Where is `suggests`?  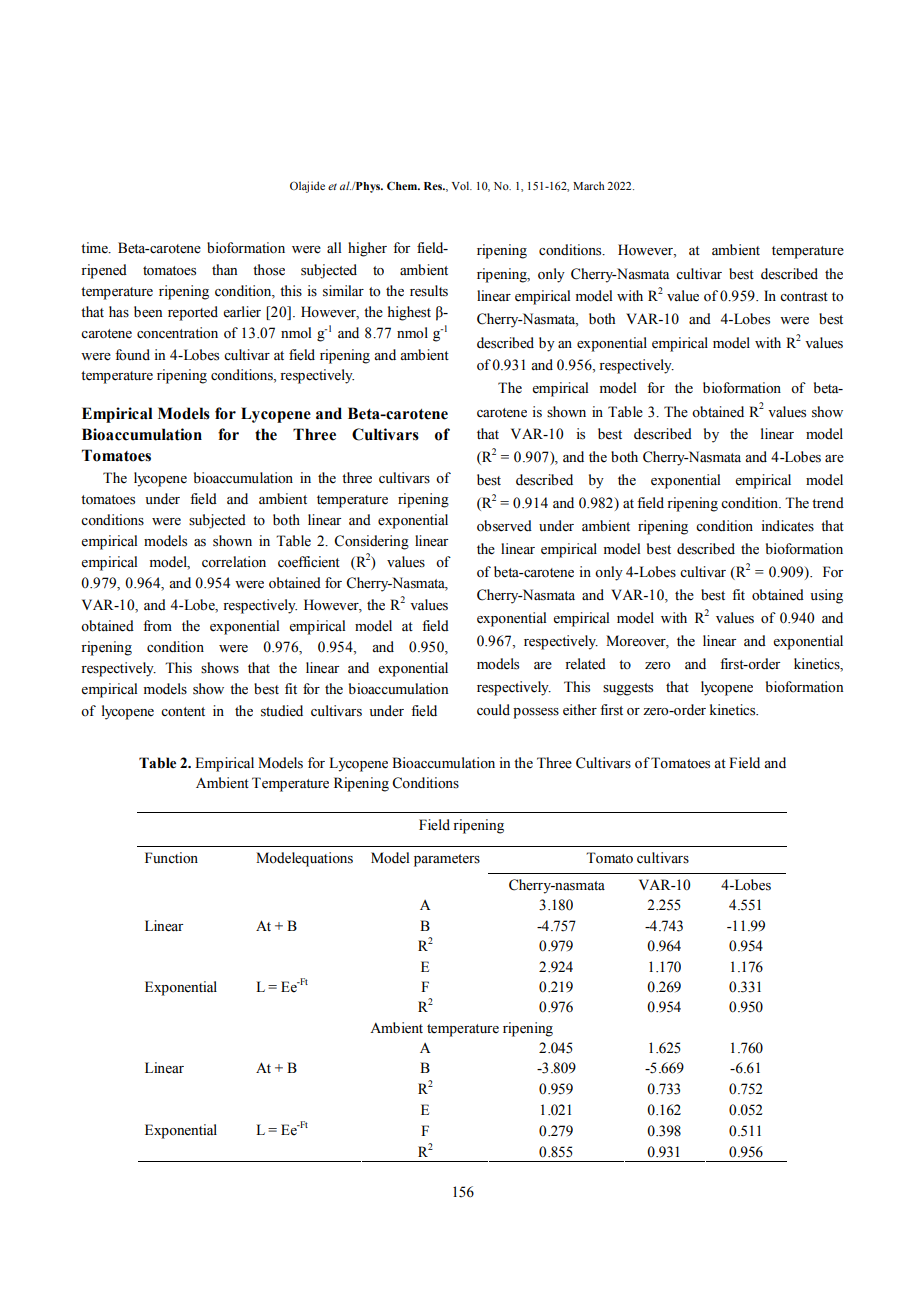 suggests is located at coordinates (628, 689).
